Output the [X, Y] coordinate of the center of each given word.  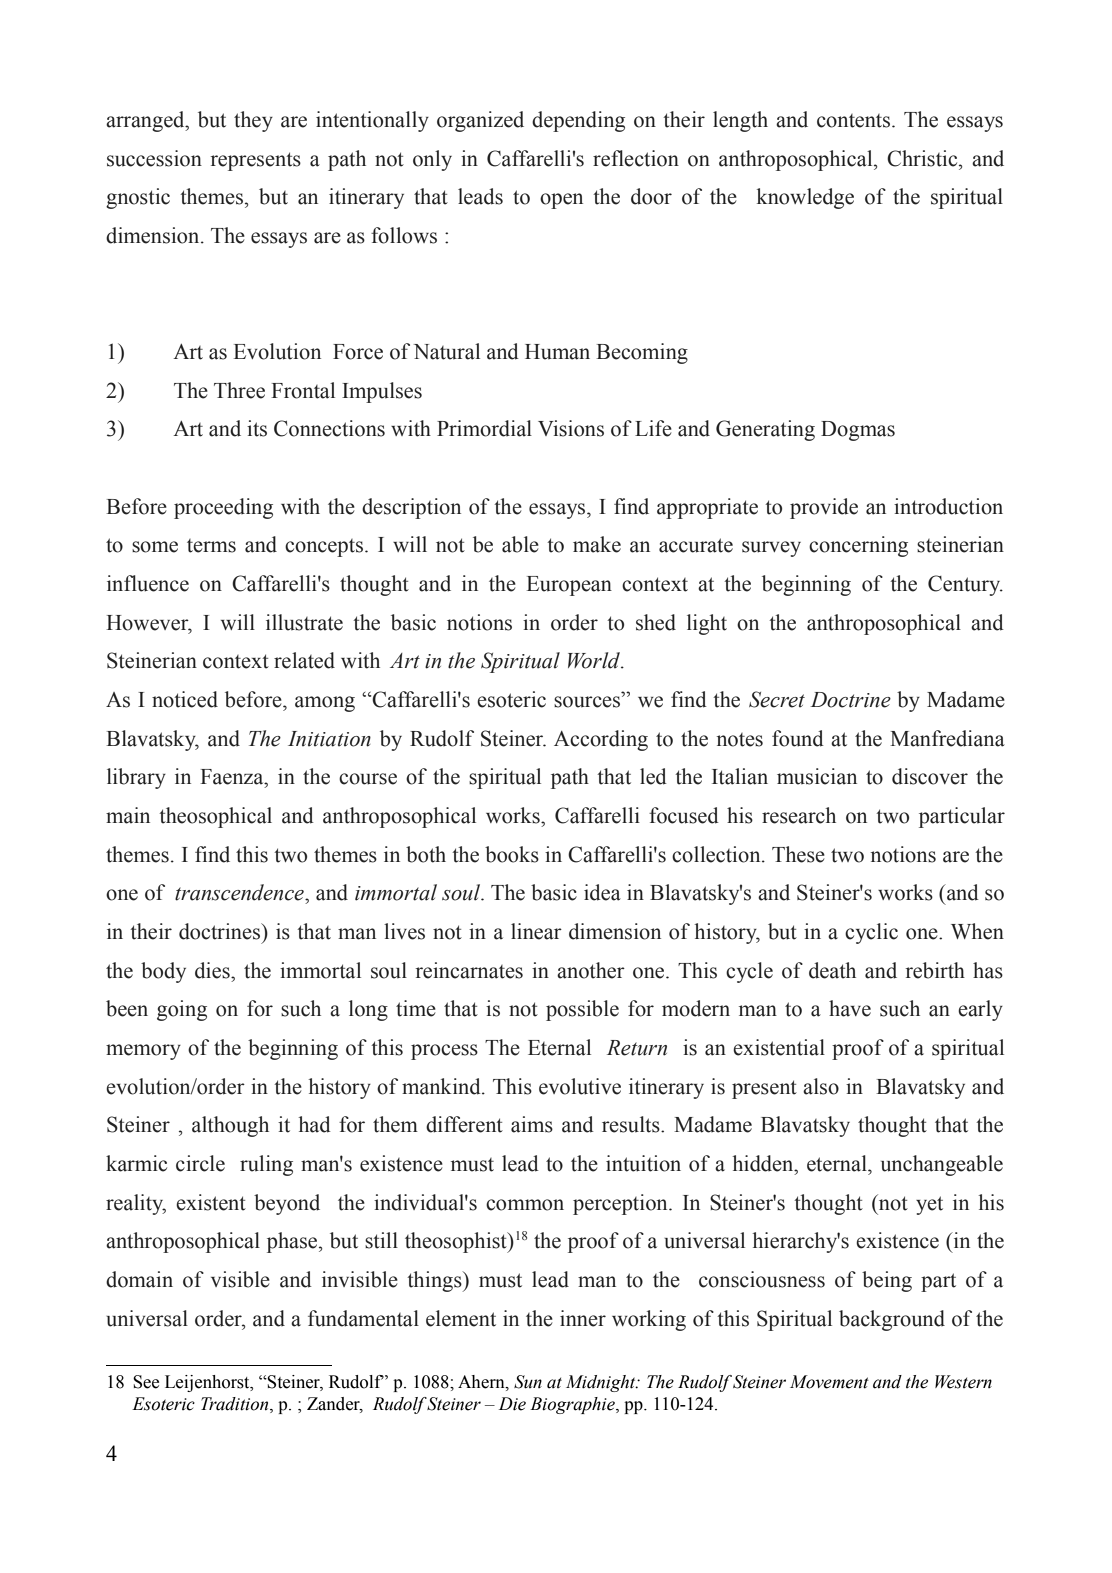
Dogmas [858, 431]
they [253, 121]
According [601, 740]
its [257, 428]
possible [582, 1010]
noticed [185, 699]
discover [930, 776]
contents [855, 121]
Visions [571, 428]
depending [578, 121]
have [850, 1008]
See [146, 1382]
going [182, 1010]
